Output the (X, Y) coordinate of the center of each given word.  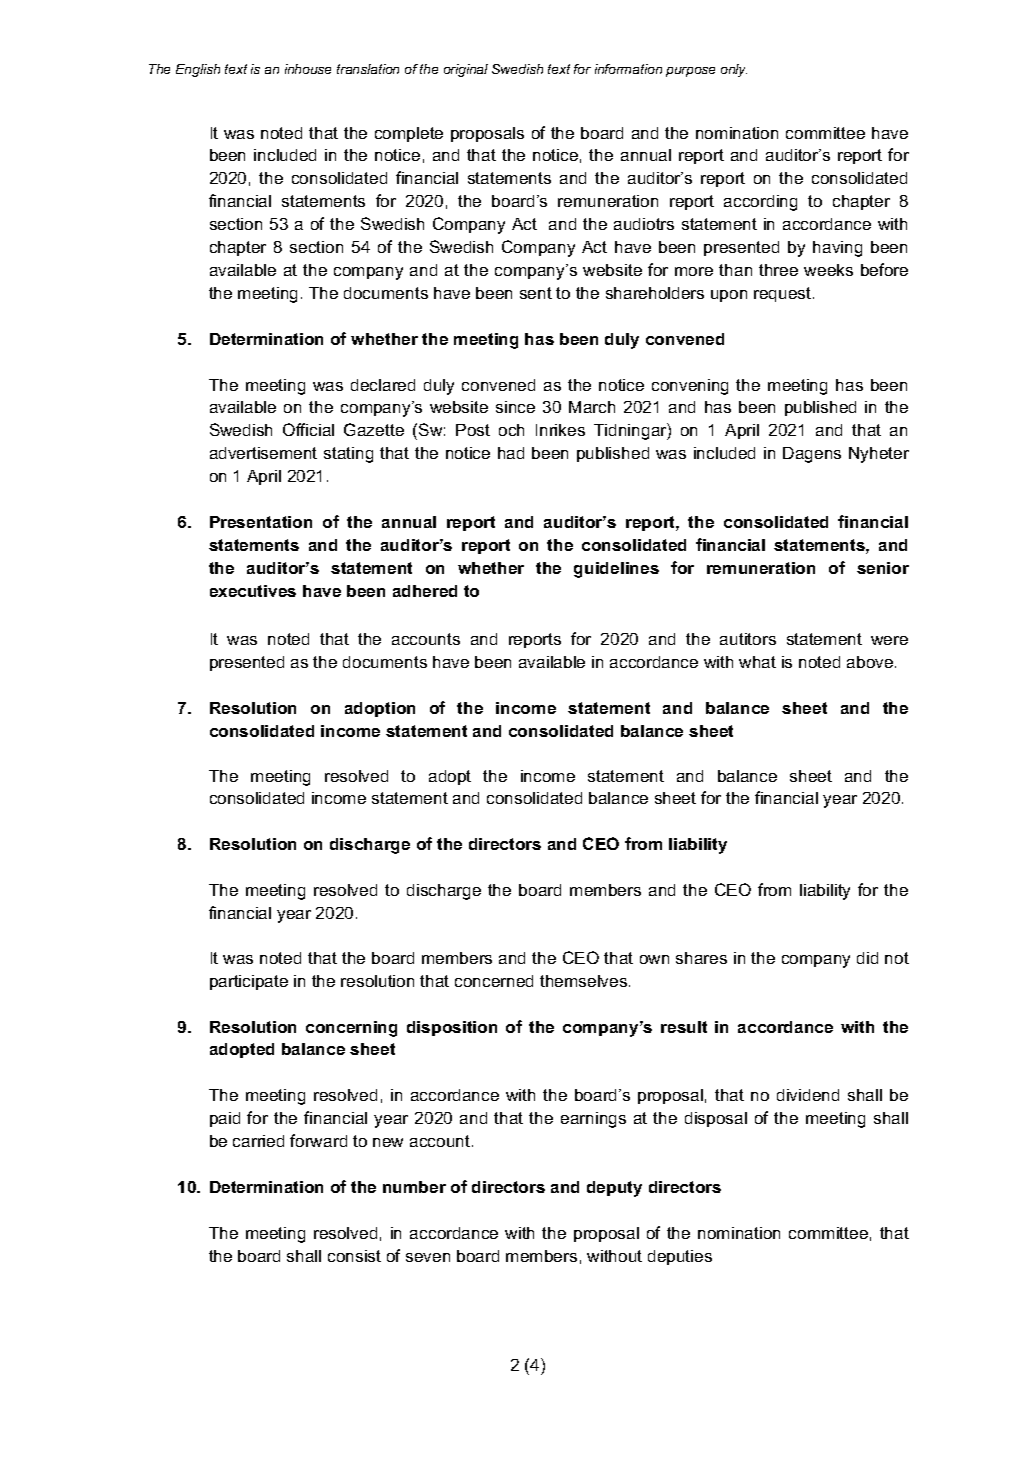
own (654, 959)
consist (354, 1256)
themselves (585, 981)
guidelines (616, 570)
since (515, 407)
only (734, 70)
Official (308, 429)
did (867, 958)
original (466, 70)
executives (253, 591)
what (757, 662)
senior (883, 568)
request (784, 294)
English (198, 70)
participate (249, 982)
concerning (351, 1029)
